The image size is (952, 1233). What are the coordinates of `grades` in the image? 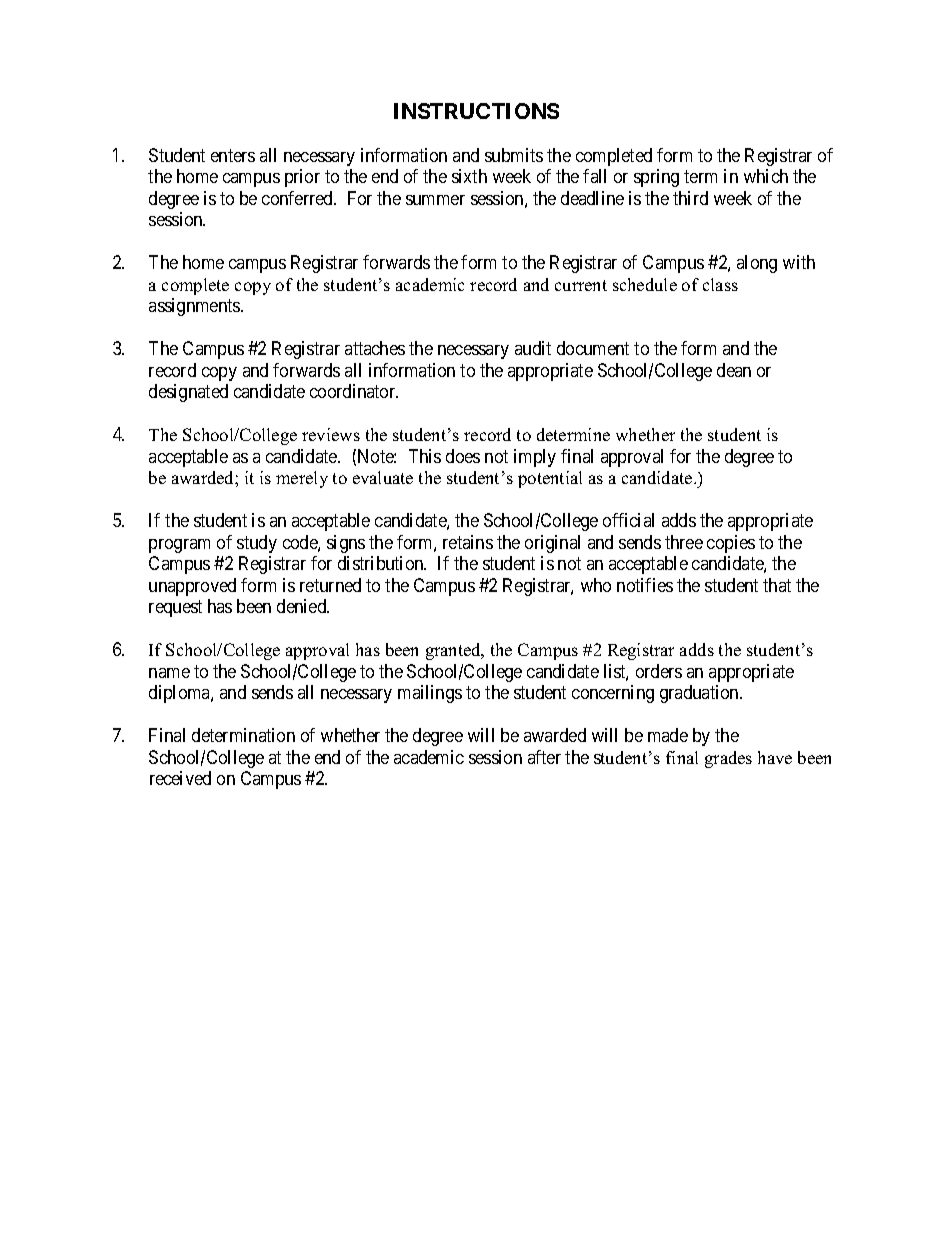 It's located at (728, 759).
